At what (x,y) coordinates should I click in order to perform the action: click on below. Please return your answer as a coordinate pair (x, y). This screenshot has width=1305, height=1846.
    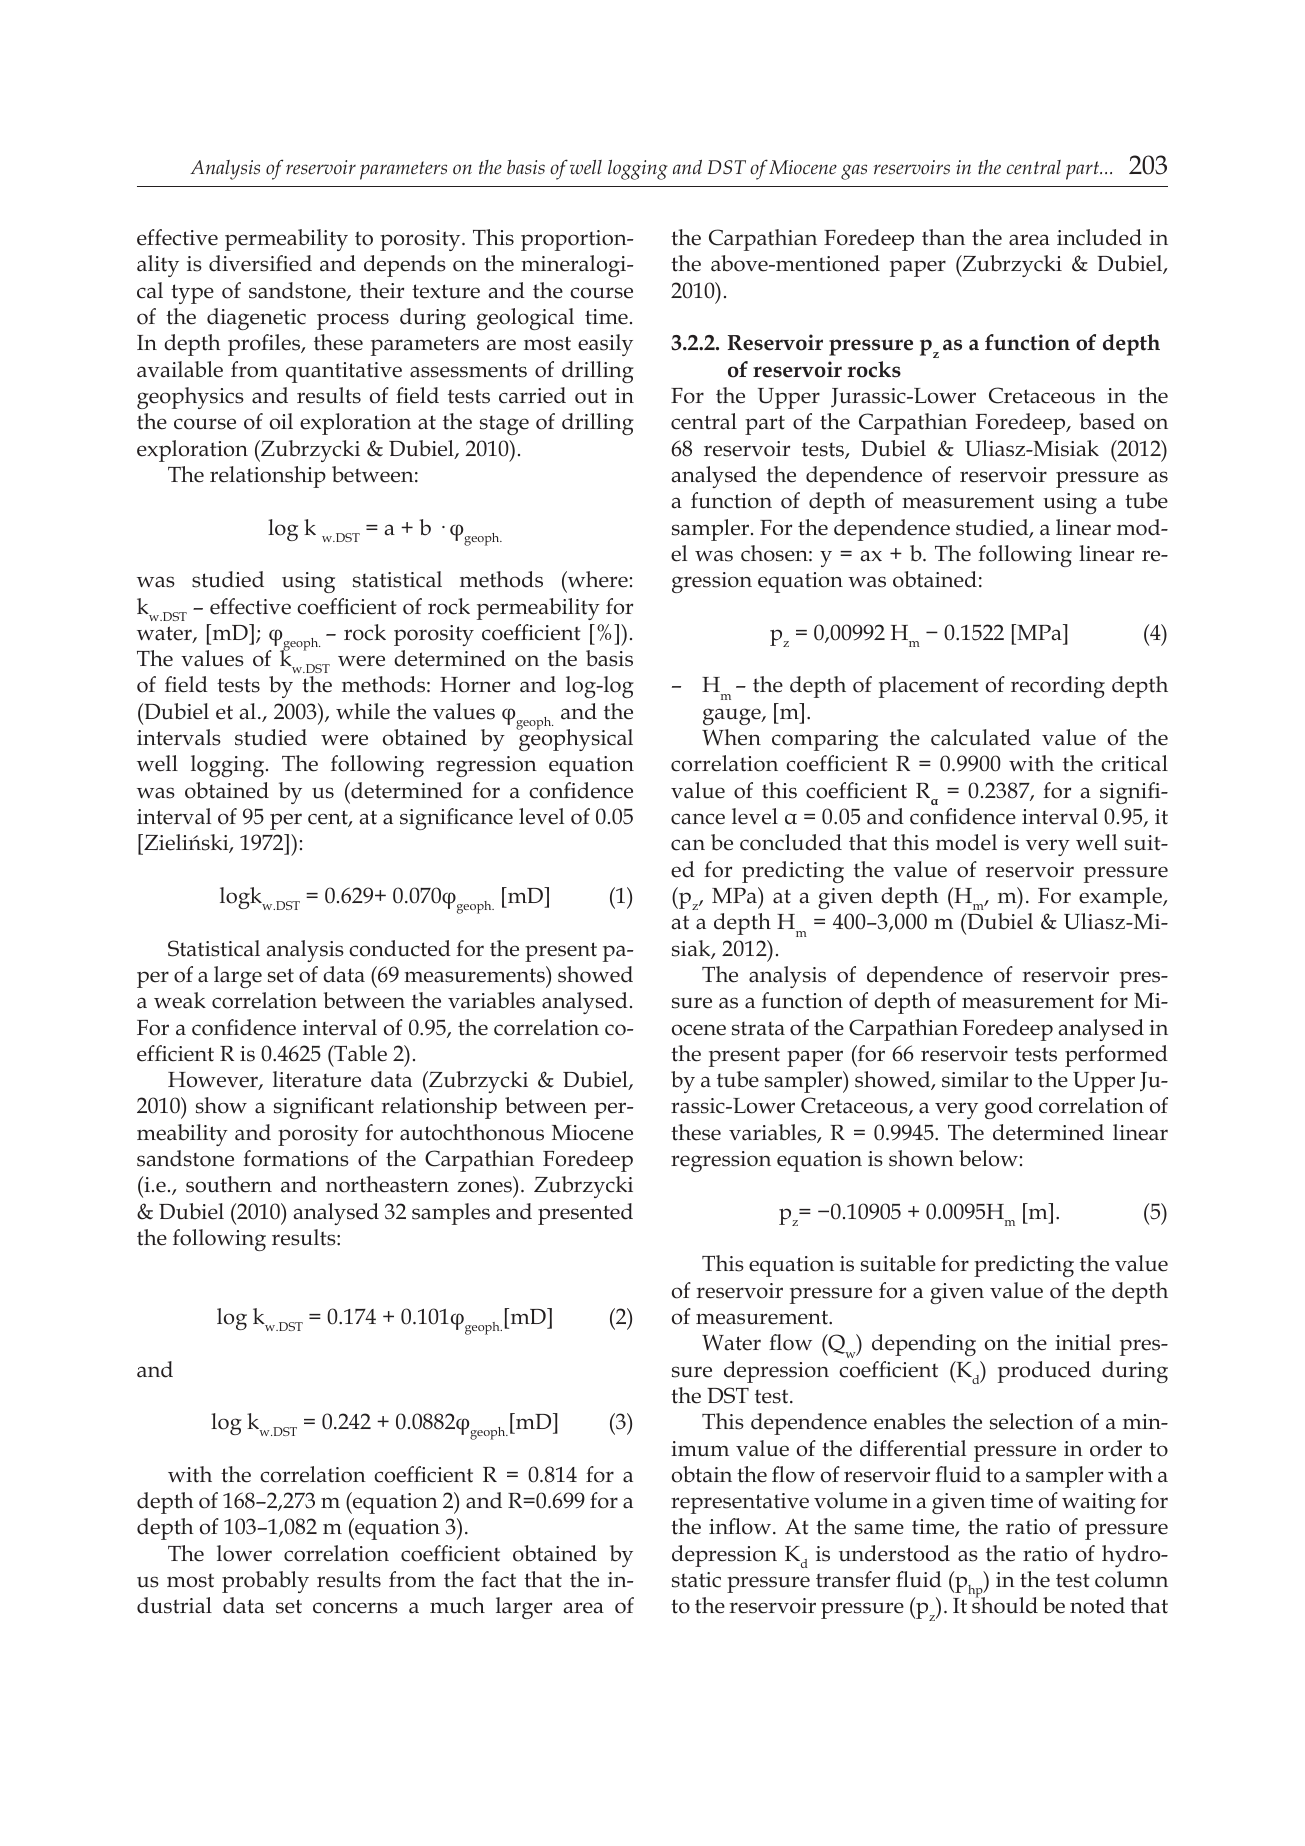
    Looking at the image, I should click on (988, 1158).
